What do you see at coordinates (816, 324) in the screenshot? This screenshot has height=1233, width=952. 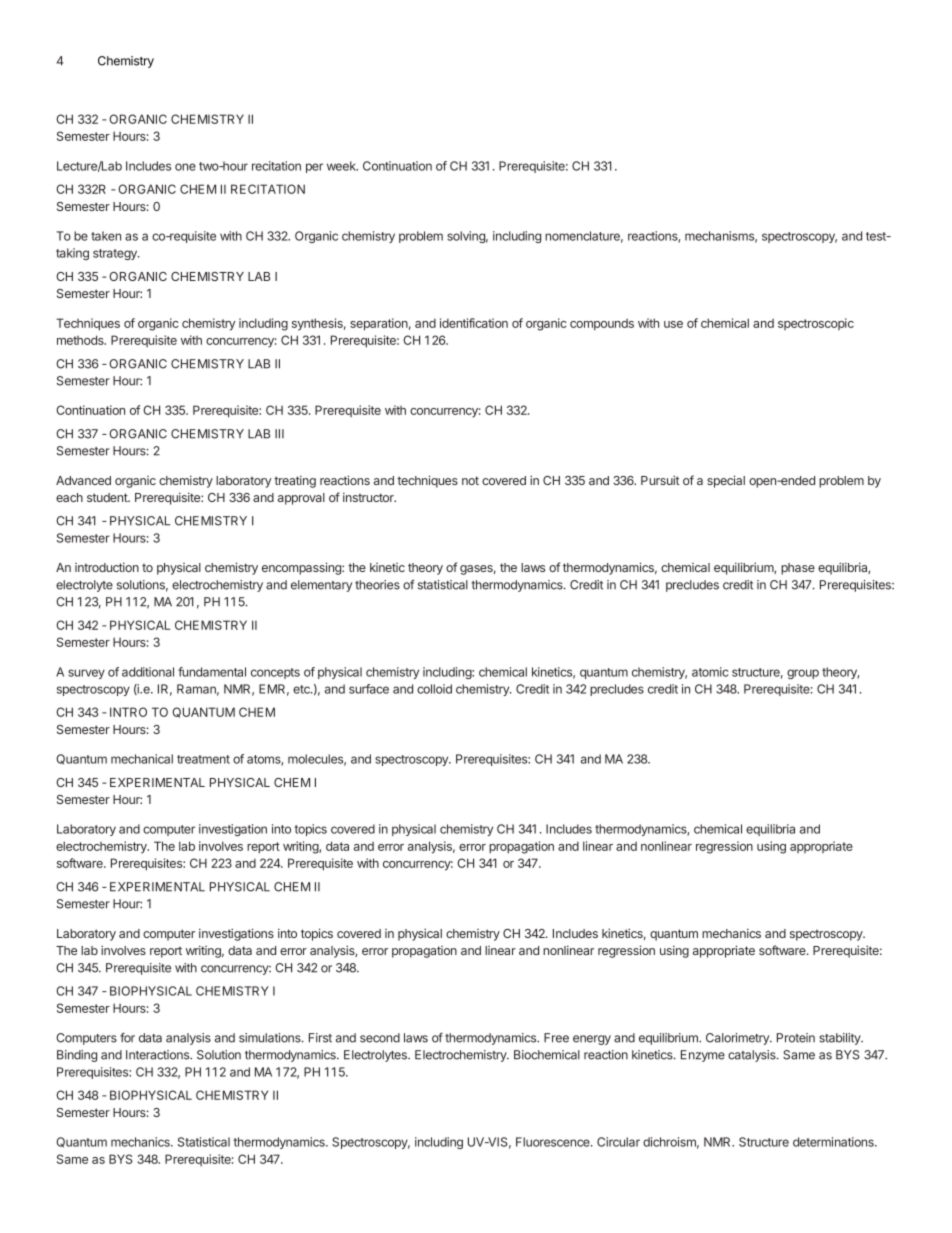 I see `spectroscopic` at bounding box center [816, 324].
